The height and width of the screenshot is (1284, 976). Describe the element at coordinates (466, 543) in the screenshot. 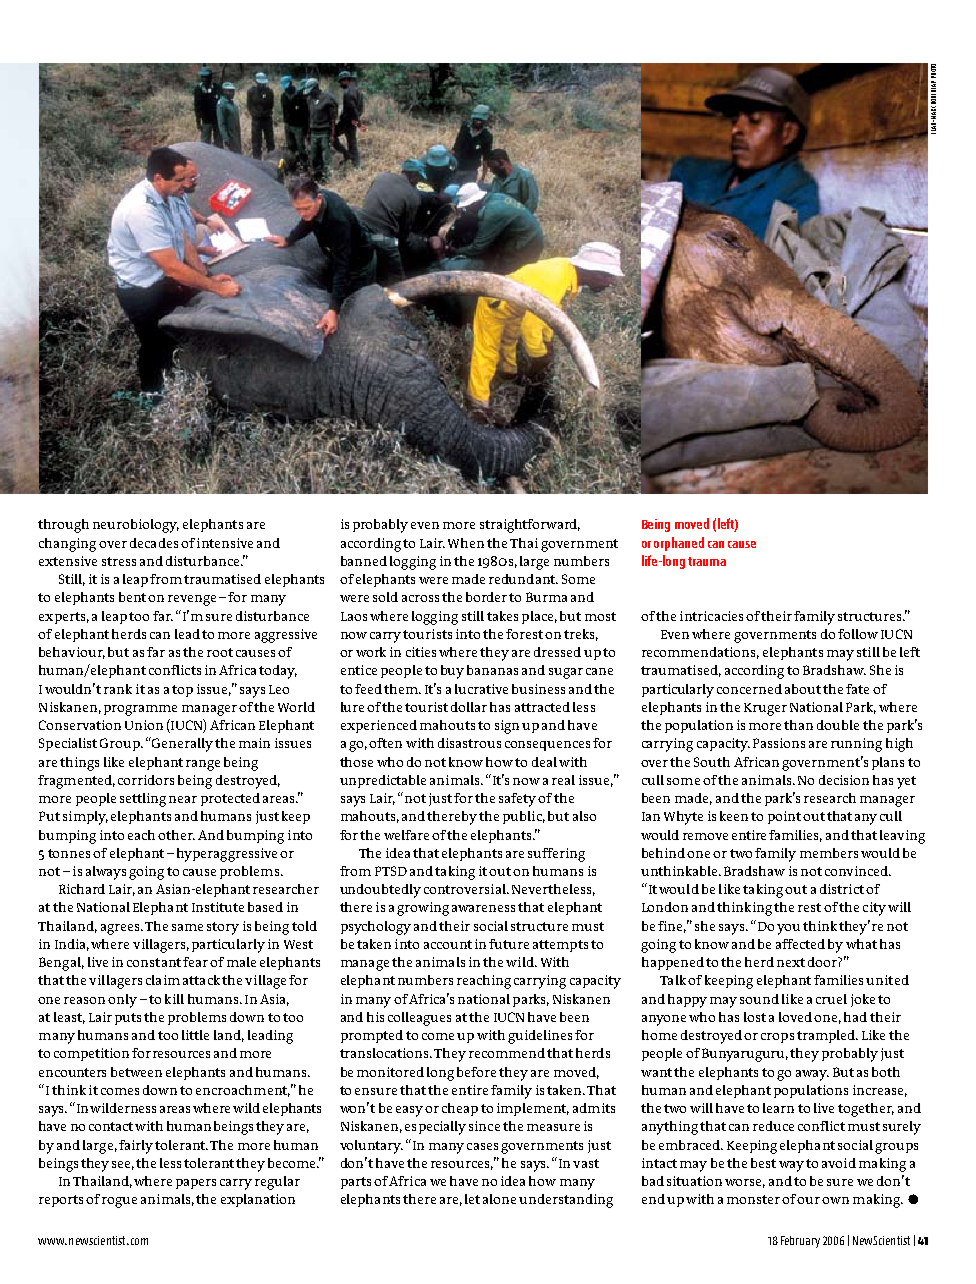

I see `When` at that location.
